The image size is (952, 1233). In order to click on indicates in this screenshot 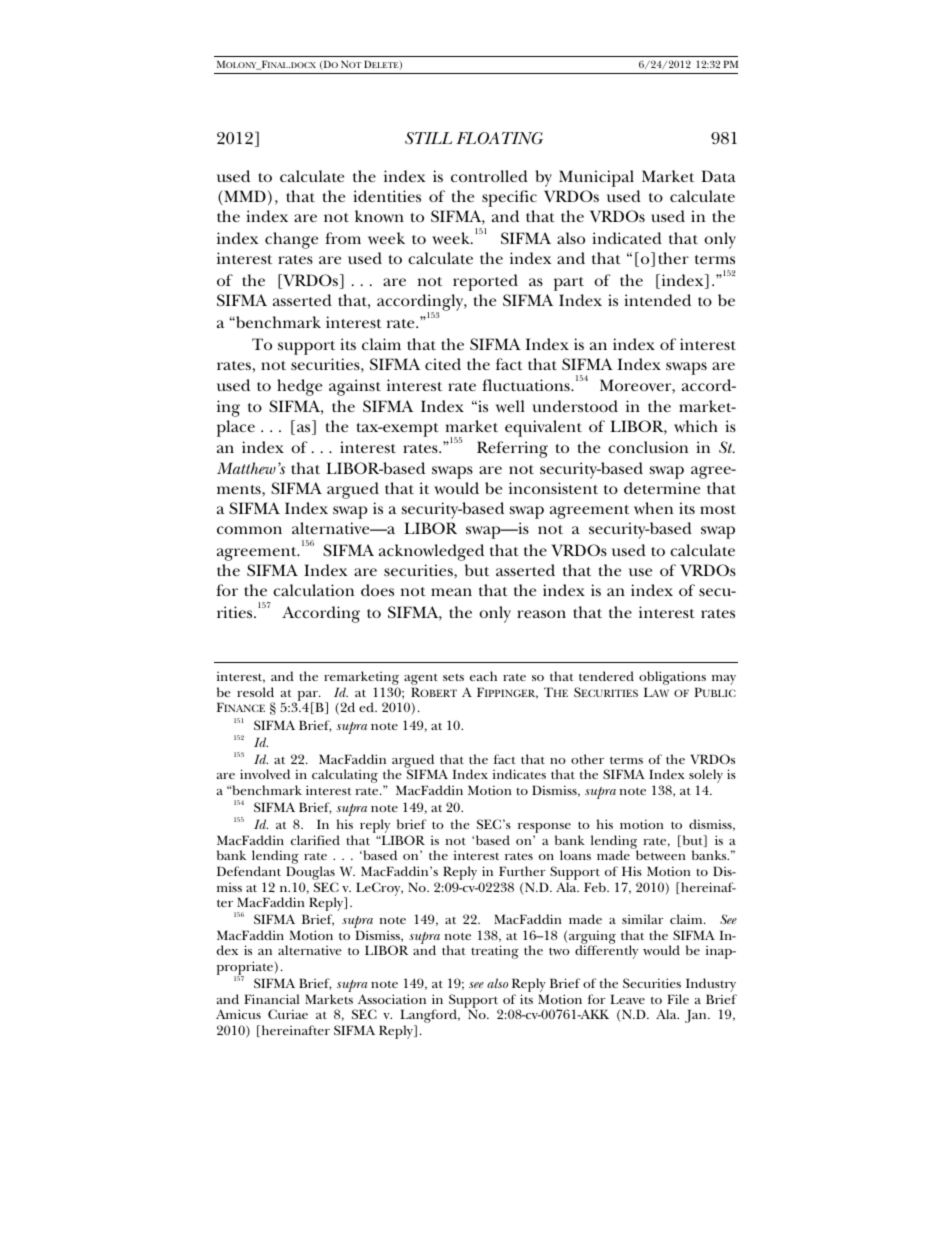, I will do `click(519, 774)`.
